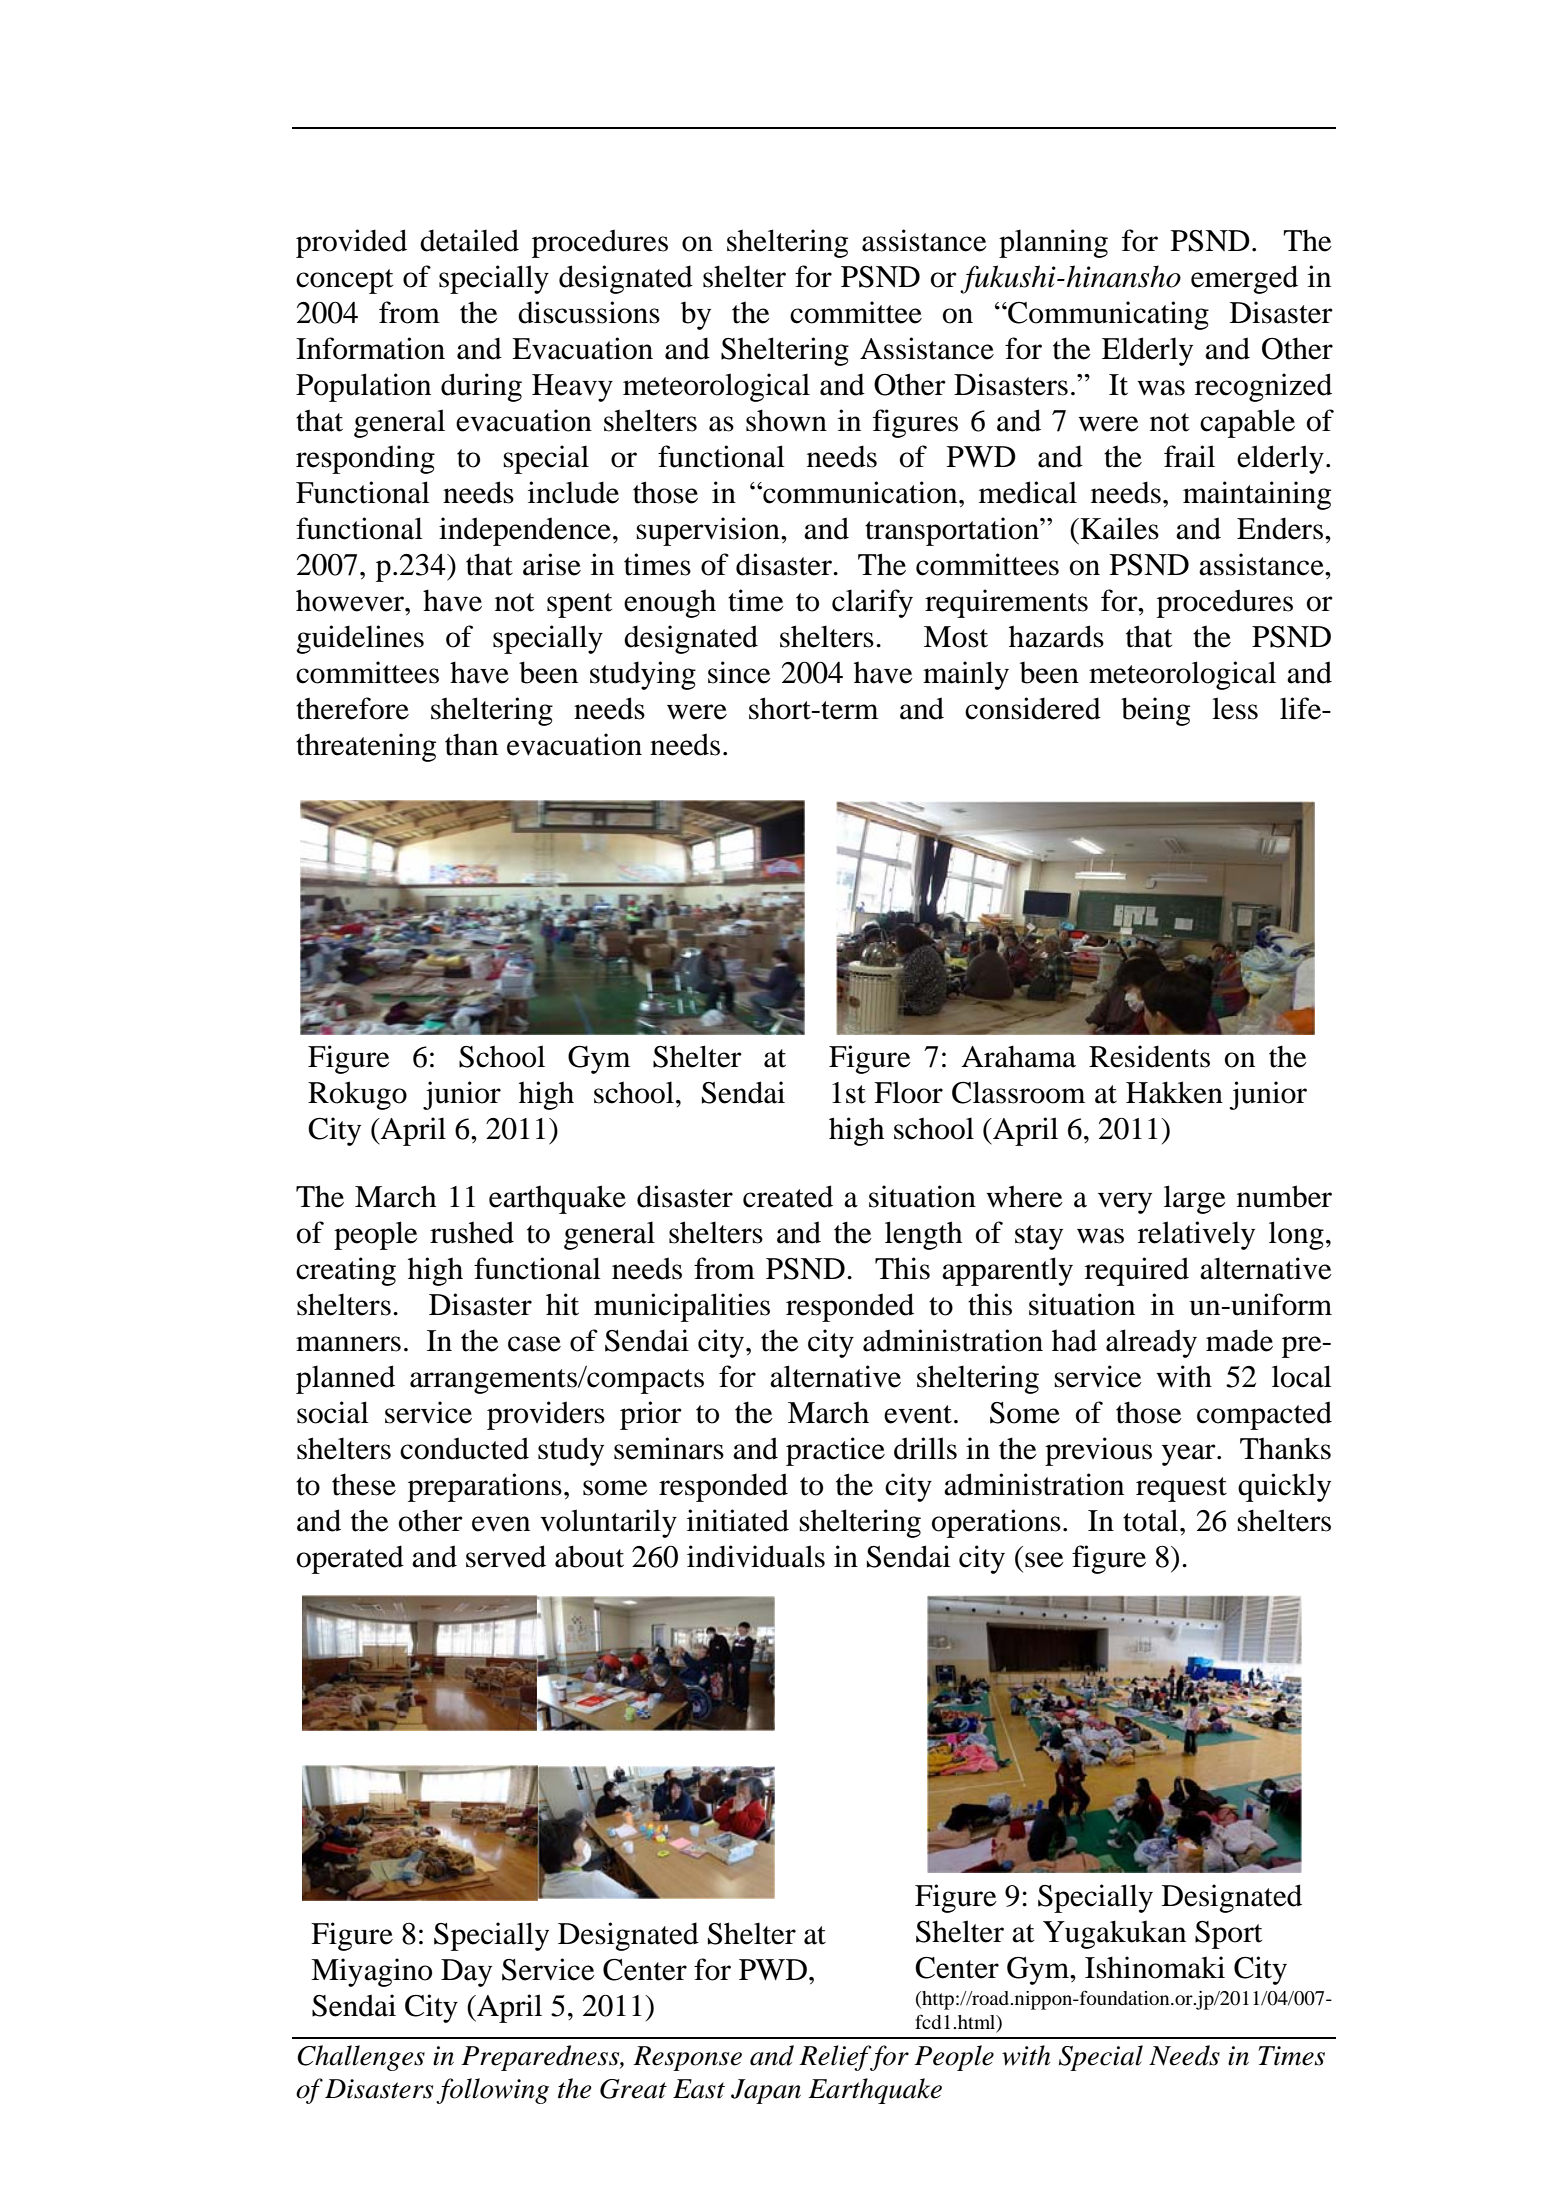 The width and height of the document is (1554, 2199). I want to click on therefore, so click(352, 708).
